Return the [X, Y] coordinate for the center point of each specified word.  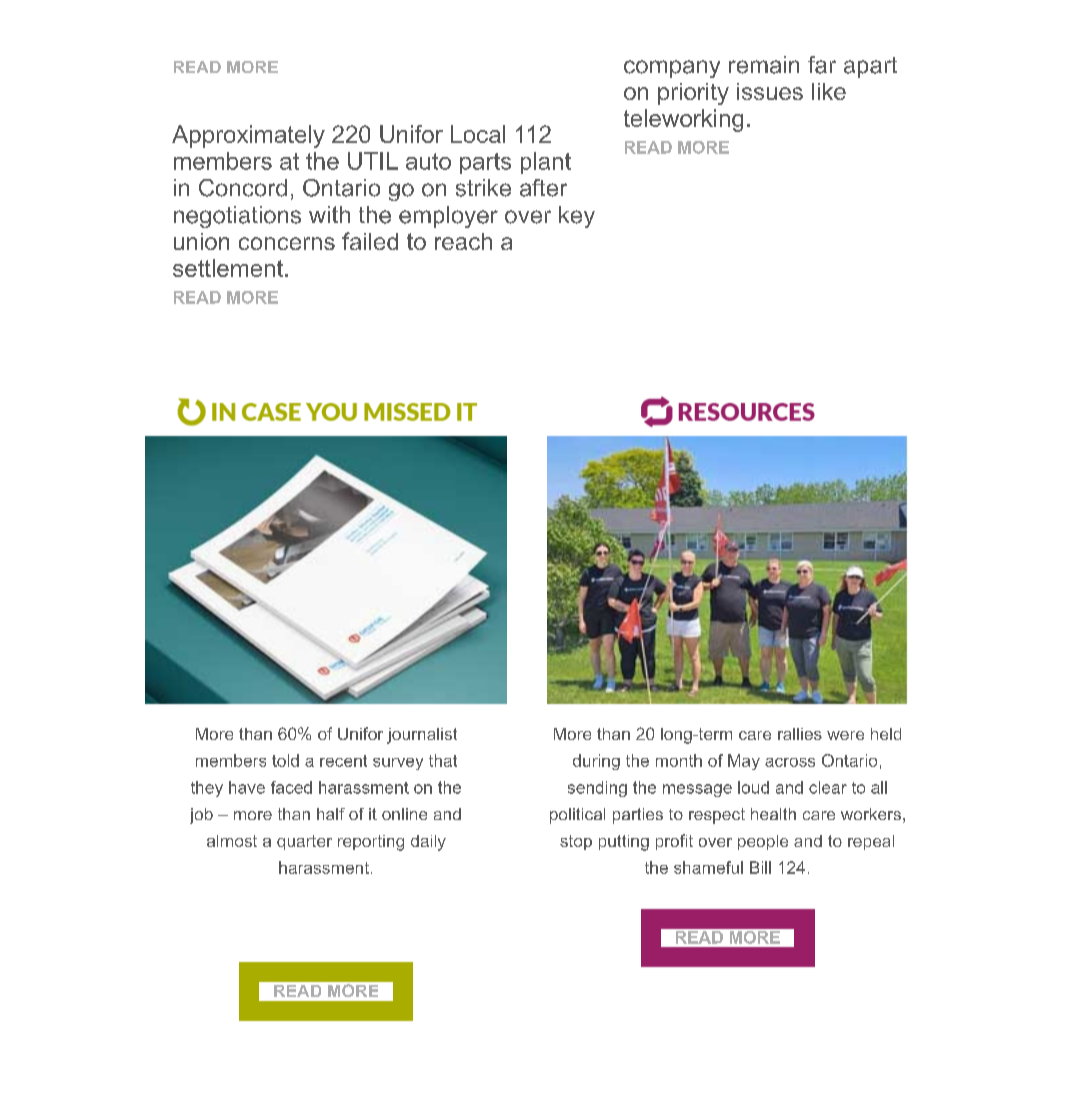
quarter [304, 842]
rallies [800, 734]
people [763, 842]
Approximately [248, 136]
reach [463, 241]
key [577, 217]
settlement [229, 268]
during [596, 762]
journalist [422, 736]
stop [576, 842]
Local [478, 134]
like [829, 91]
